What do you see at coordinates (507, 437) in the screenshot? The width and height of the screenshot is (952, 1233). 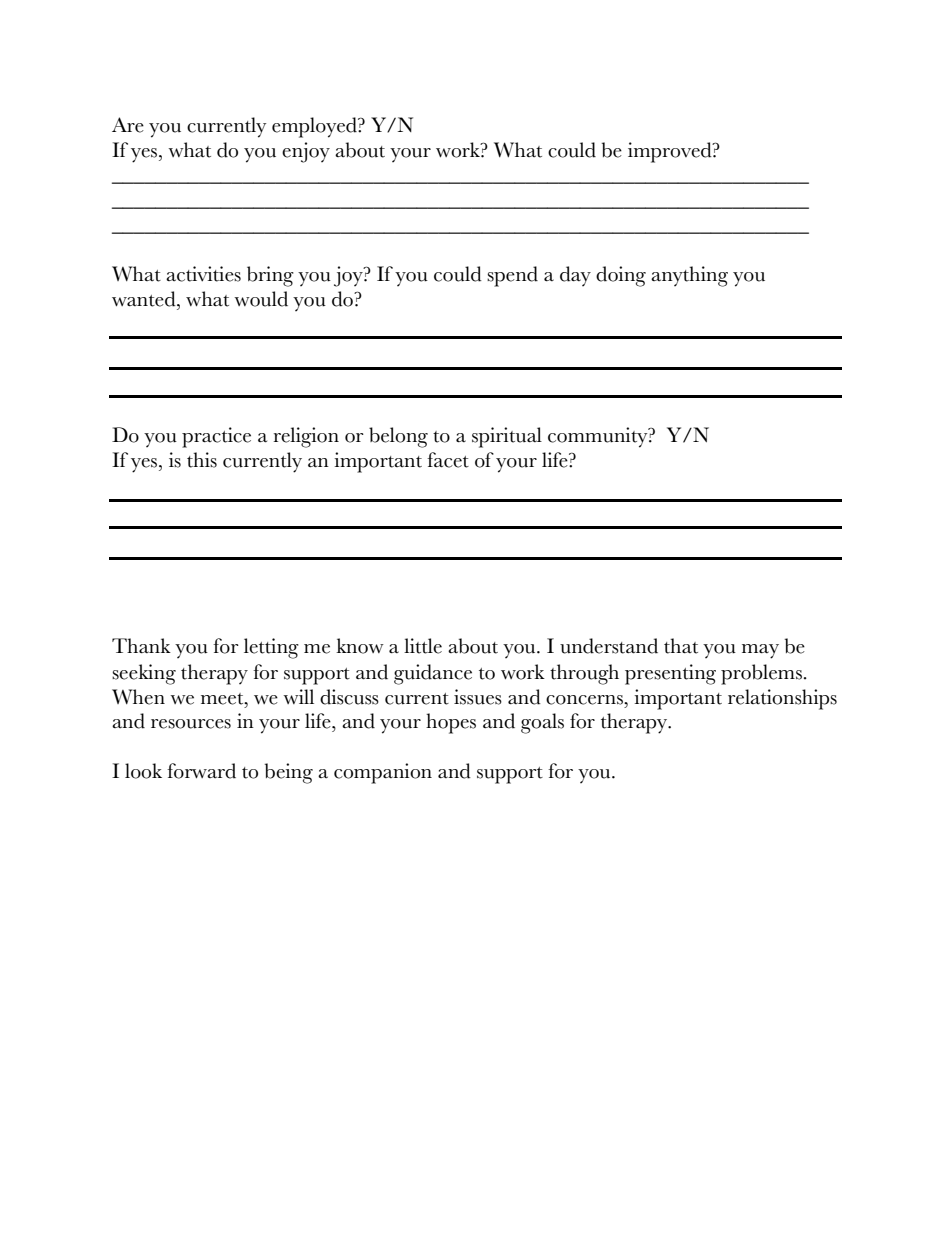 I see `spiritual` at bounding box center [507, 437].
